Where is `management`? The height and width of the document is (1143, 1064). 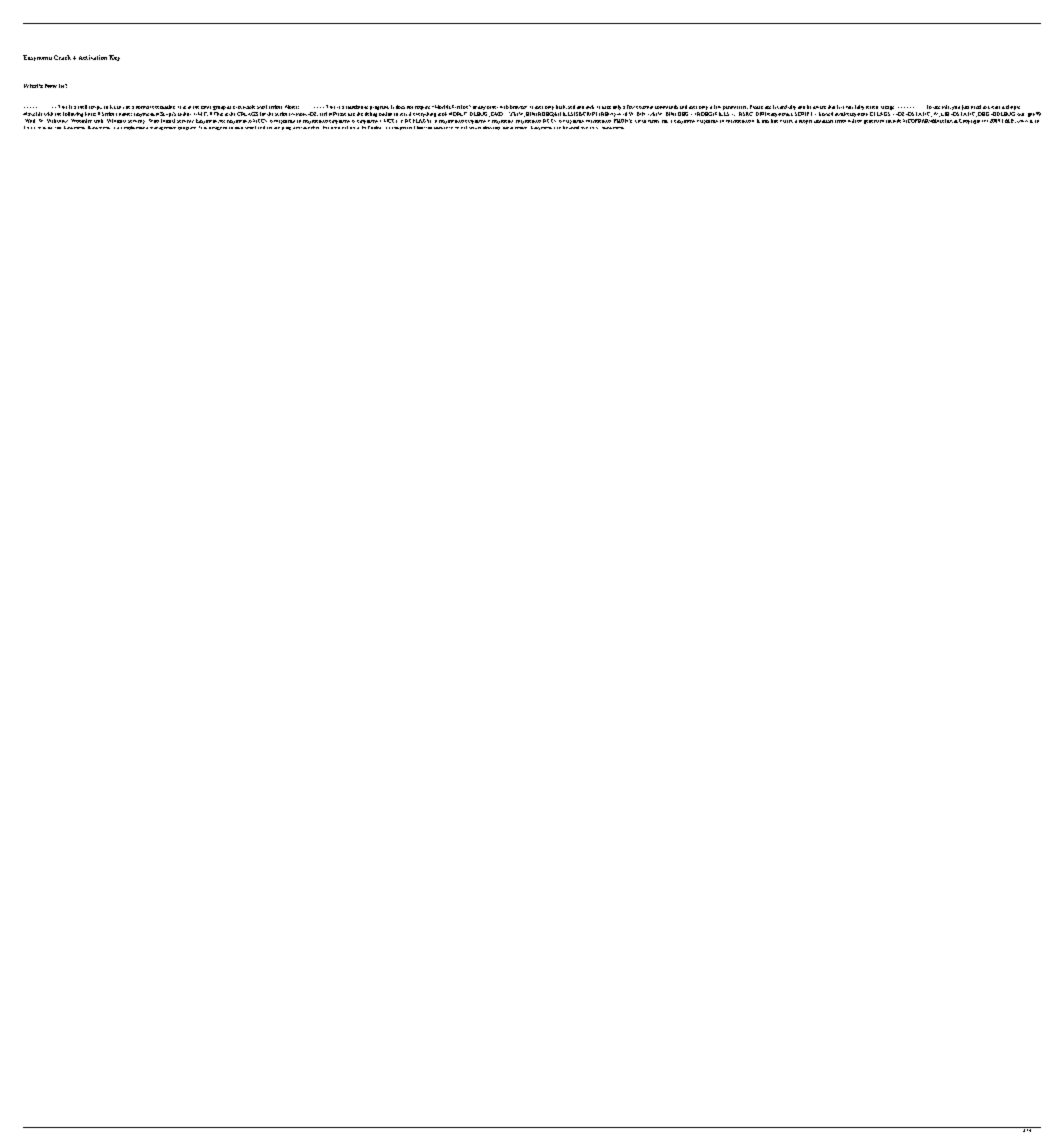
management is located at coordinates (163, 128).
